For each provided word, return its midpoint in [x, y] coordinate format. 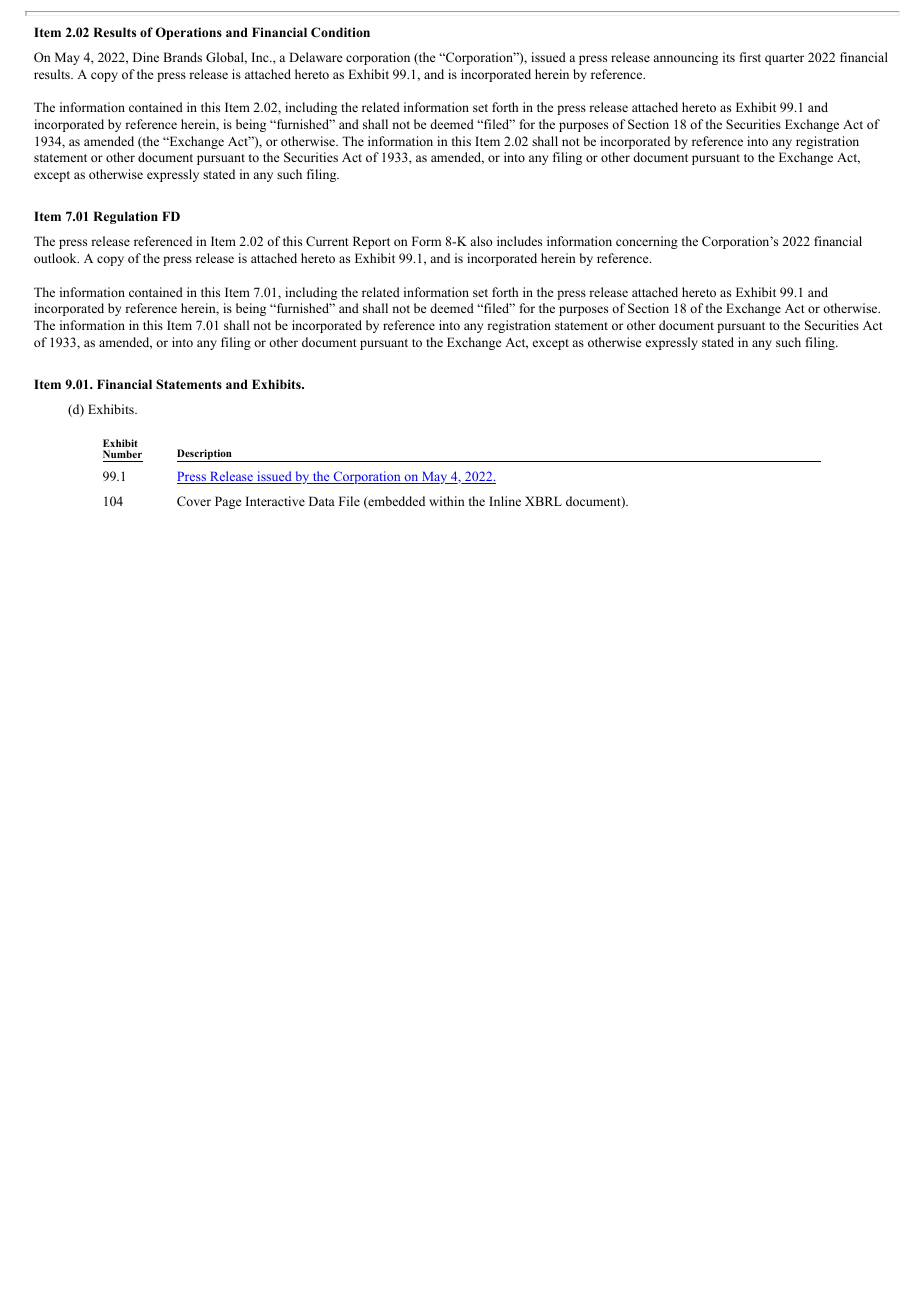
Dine [146, 57]
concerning [647, 242]
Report [371, 242]
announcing [685, 58]
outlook [56, 258]
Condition [340, 32]
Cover [194, 501]
